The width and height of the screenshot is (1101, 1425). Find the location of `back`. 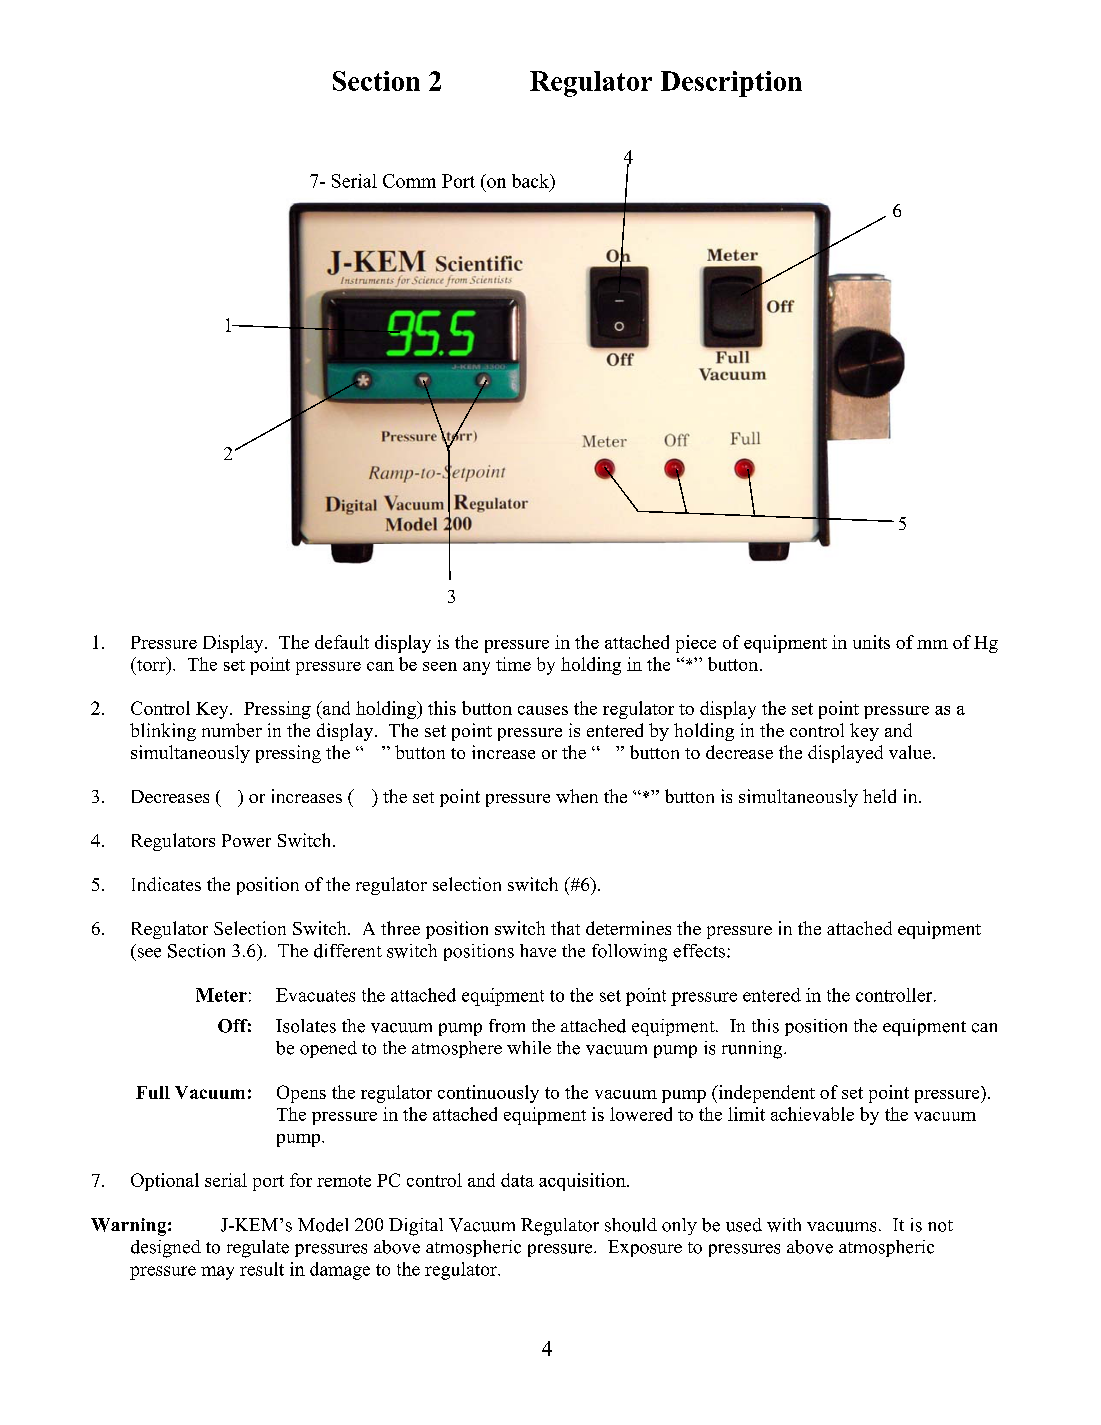

back is located at coordinates (532, 182).
